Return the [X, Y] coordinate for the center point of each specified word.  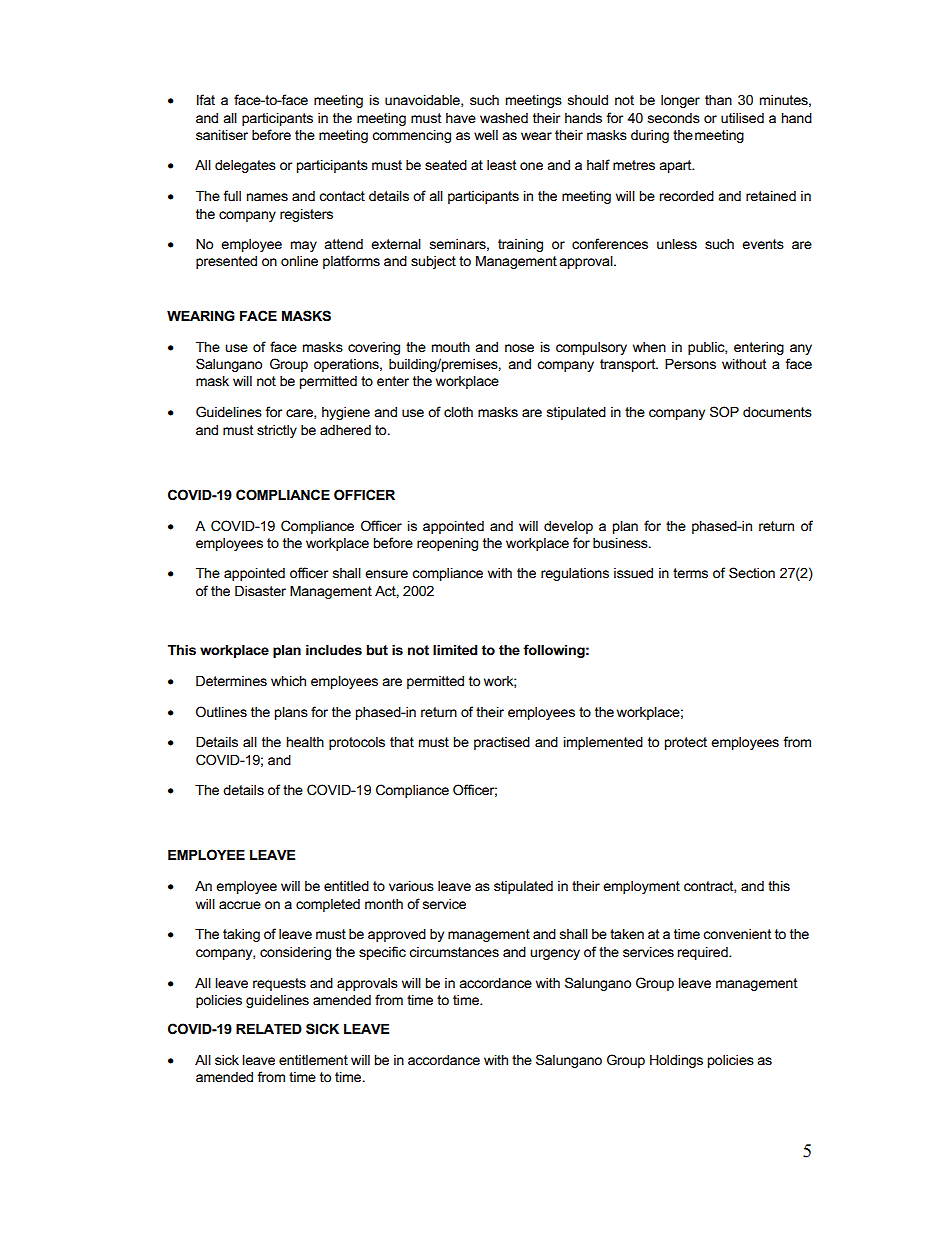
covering [374, 348]
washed [504, 118]
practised [502, 743]
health [305, 742]
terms [690, 573]
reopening [447, 544]
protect [686, 743]
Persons [690, 364]
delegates [245, 166]
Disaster [260, 591]
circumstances [454, 952]
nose [519, 348]
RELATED [269, 1029]
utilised [742, 118]
